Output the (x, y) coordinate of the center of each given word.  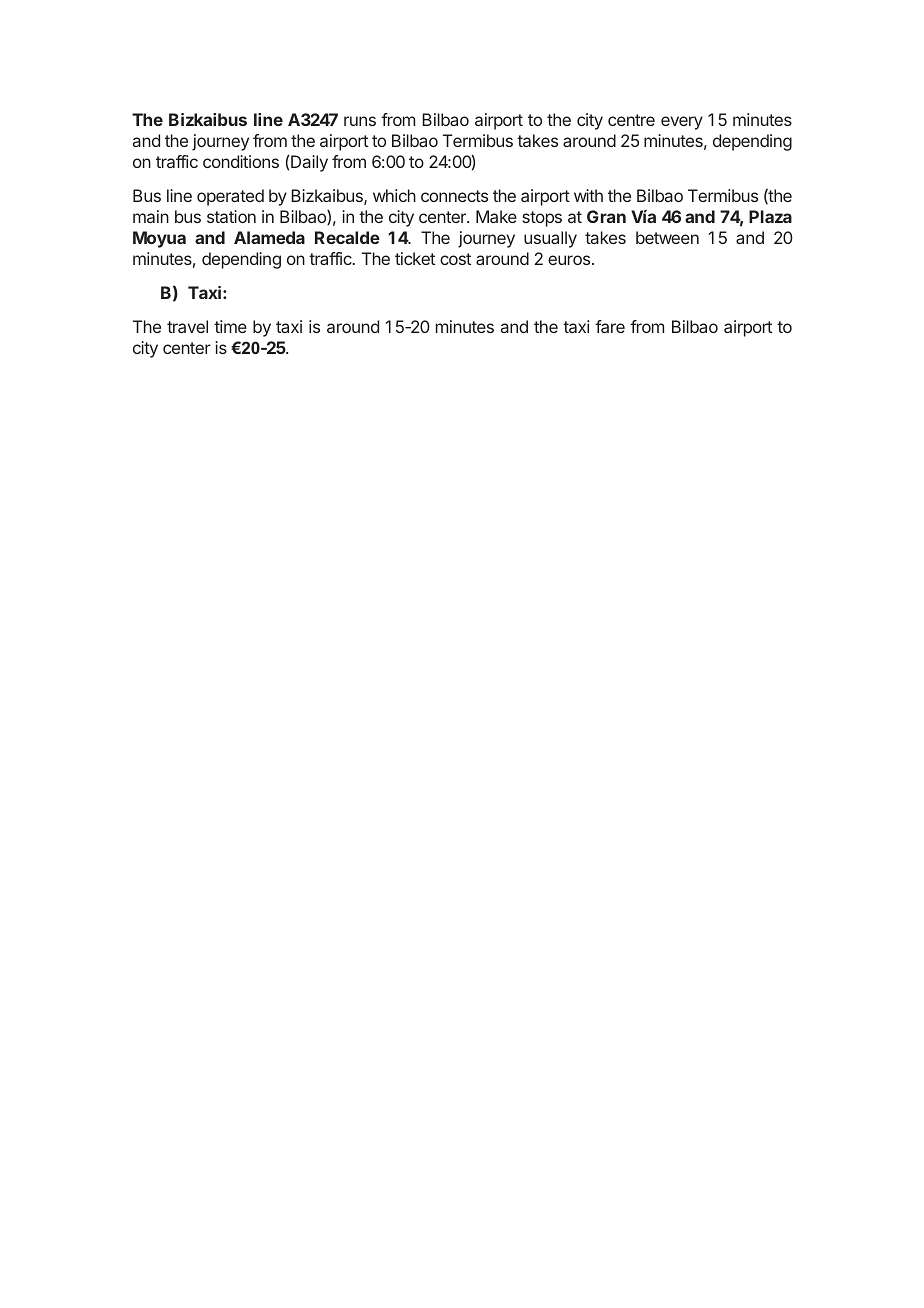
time (230, 326)
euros (569, 260)
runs (360, 121)
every (682, 123)
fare (610, 326)
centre (631, 120)
